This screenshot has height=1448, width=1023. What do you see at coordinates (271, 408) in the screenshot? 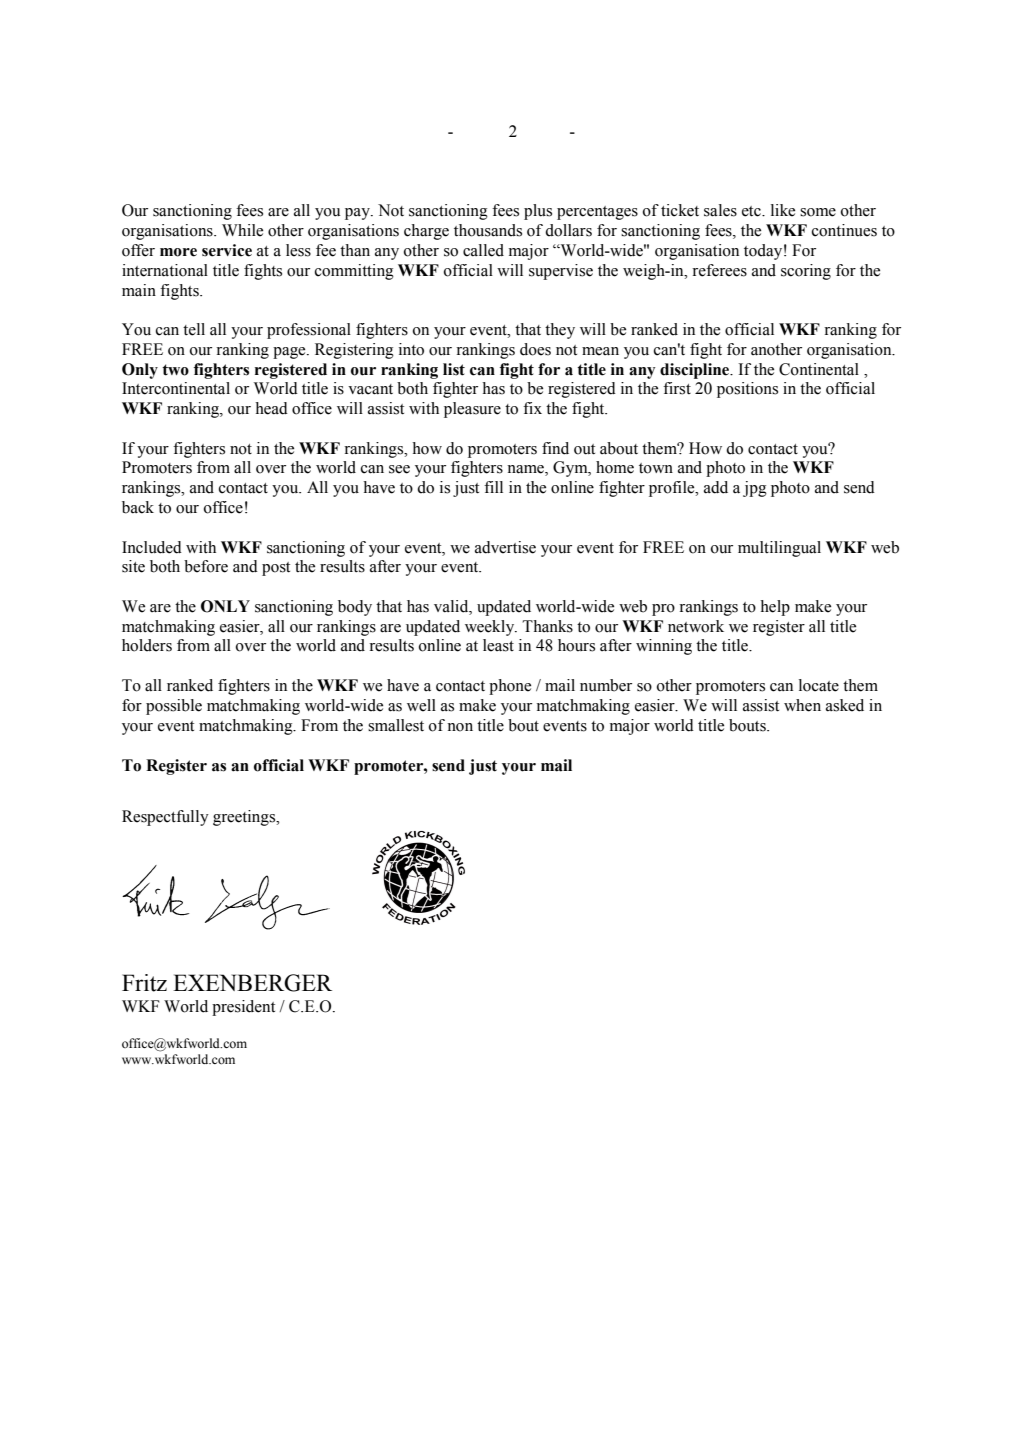
I see `head` at bounding box center [271, 408].
